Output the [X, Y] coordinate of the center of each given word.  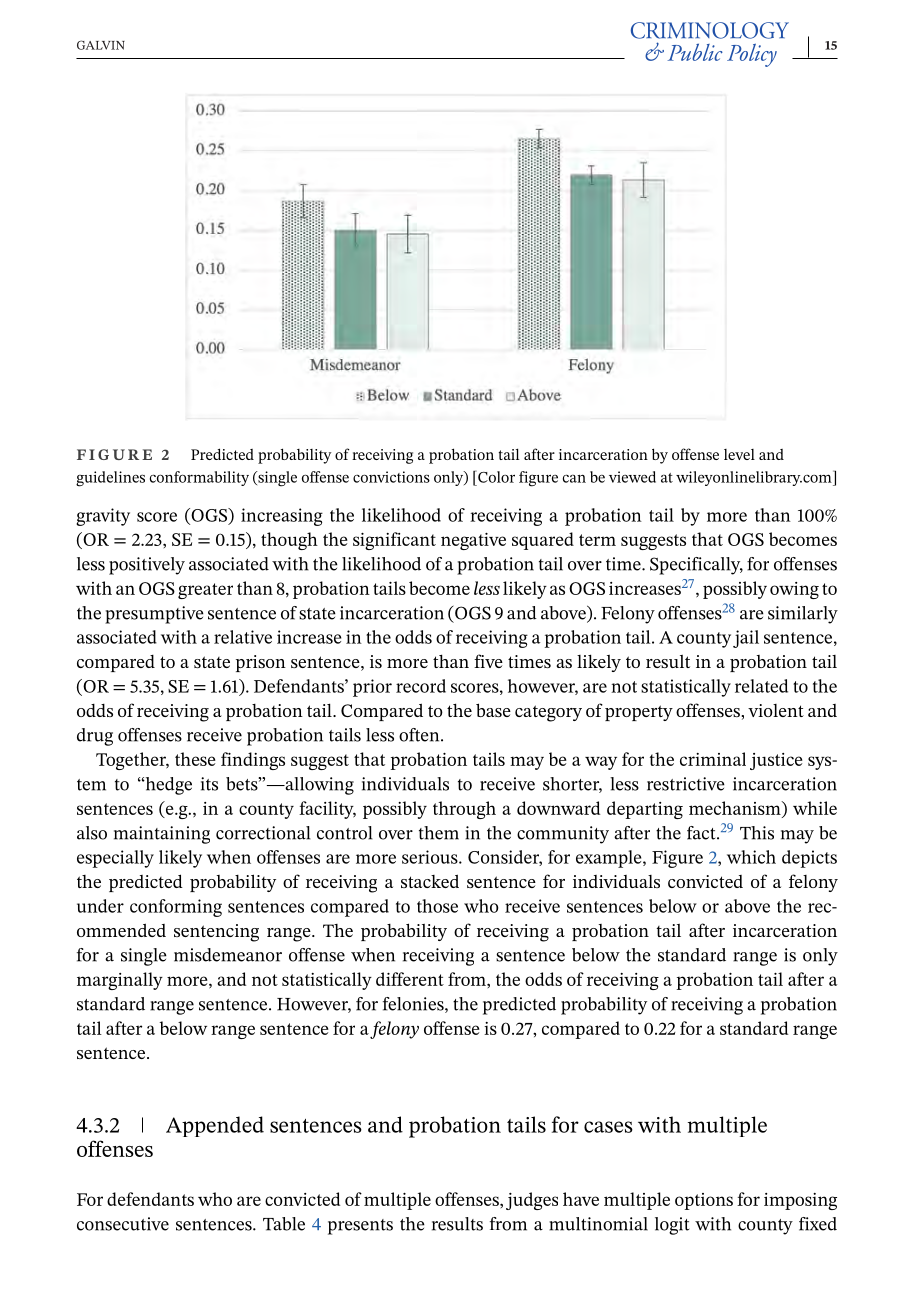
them [439, 833]
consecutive [123, 1224]
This [757, 833]
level [739, 454]
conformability [199, 478]
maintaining [162, 835]
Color [495, 477]
